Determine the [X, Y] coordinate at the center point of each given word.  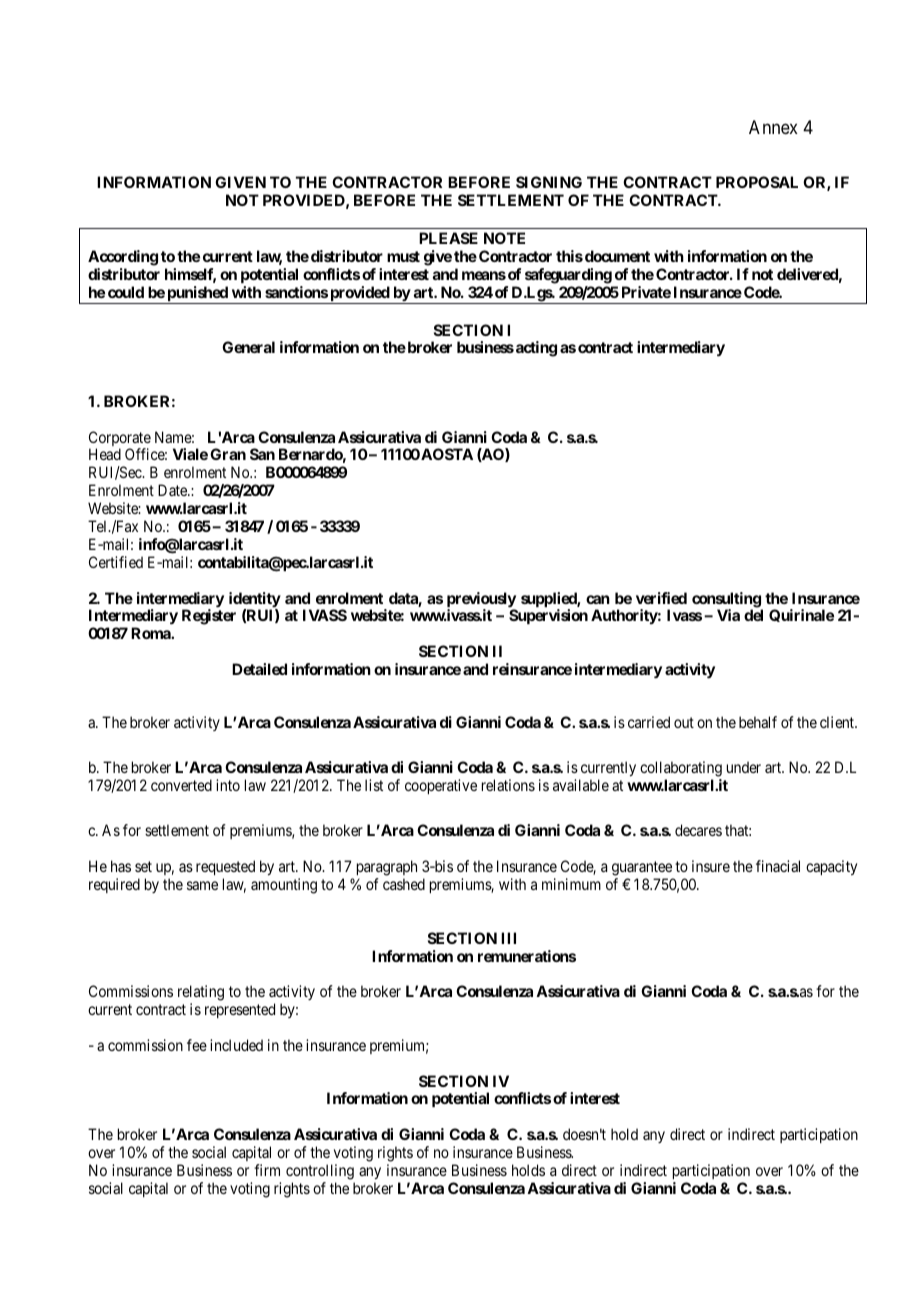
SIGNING [549, 182]
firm [267, 1170]
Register [209, 617]
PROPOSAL [757, 182]
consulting [727, 601]
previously [481, 601]
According [123, 258]
